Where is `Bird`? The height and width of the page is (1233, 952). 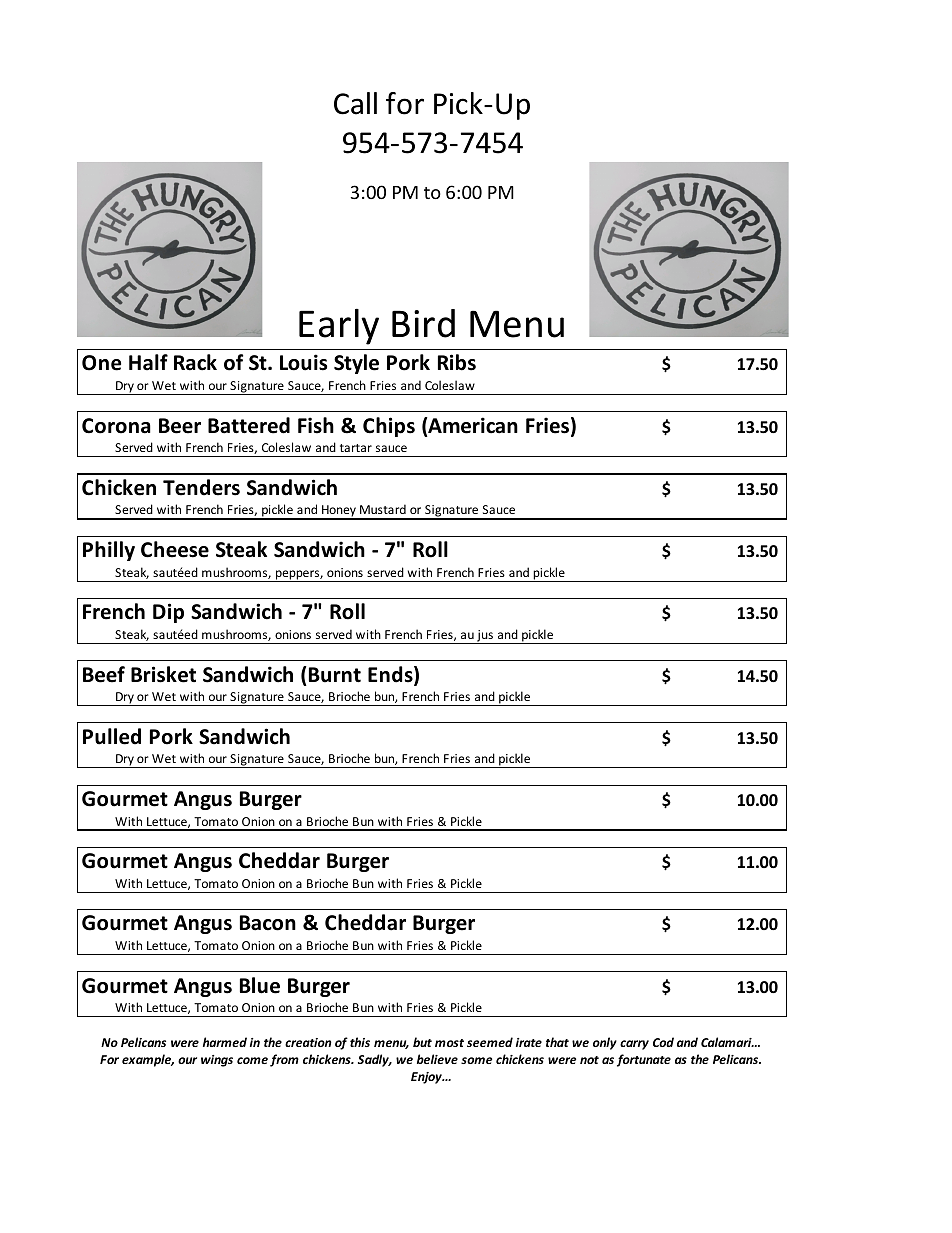
Bird is located at coordinates (423, 323).
